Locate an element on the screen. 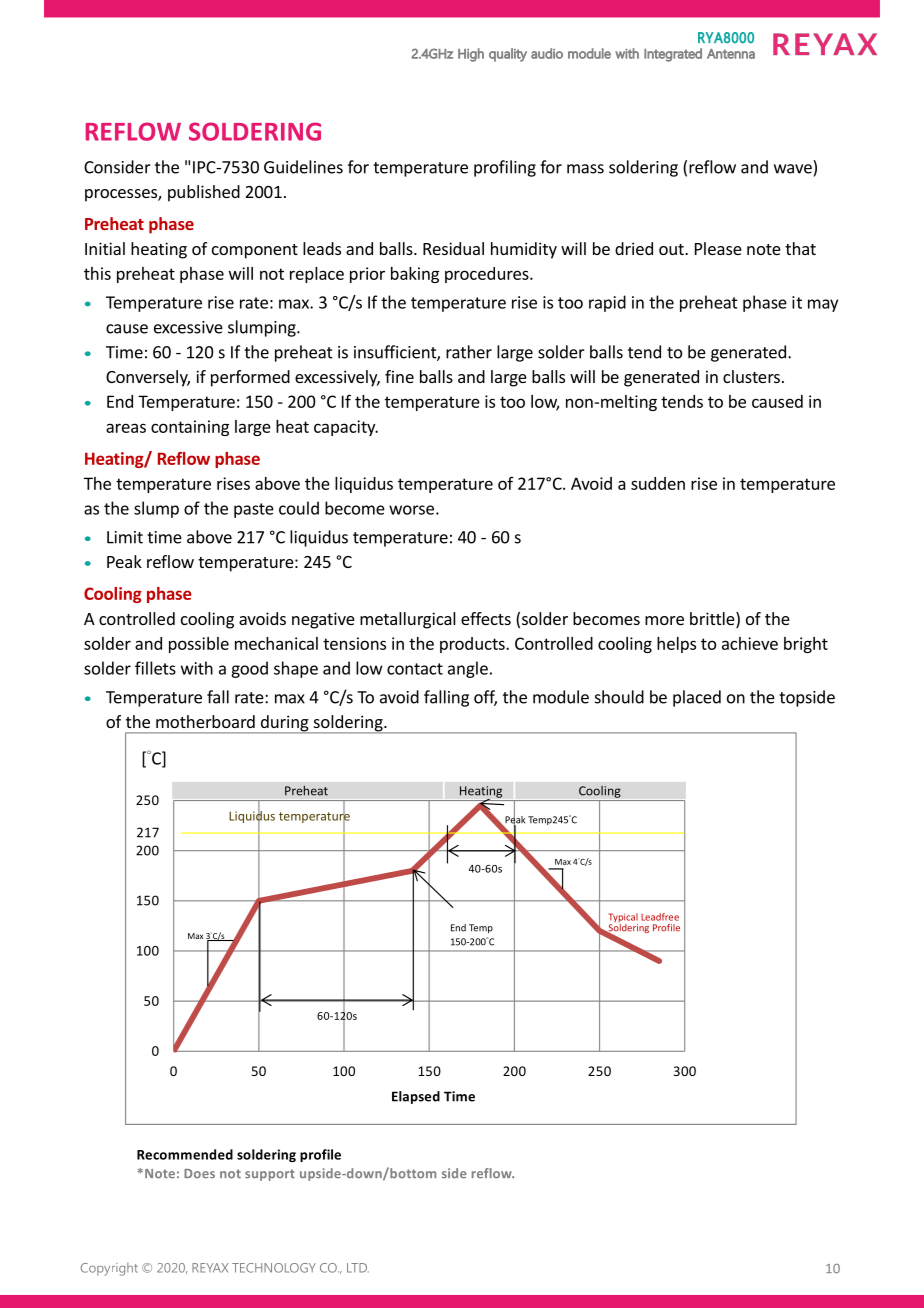  published is located at coordinates (204, 193).
